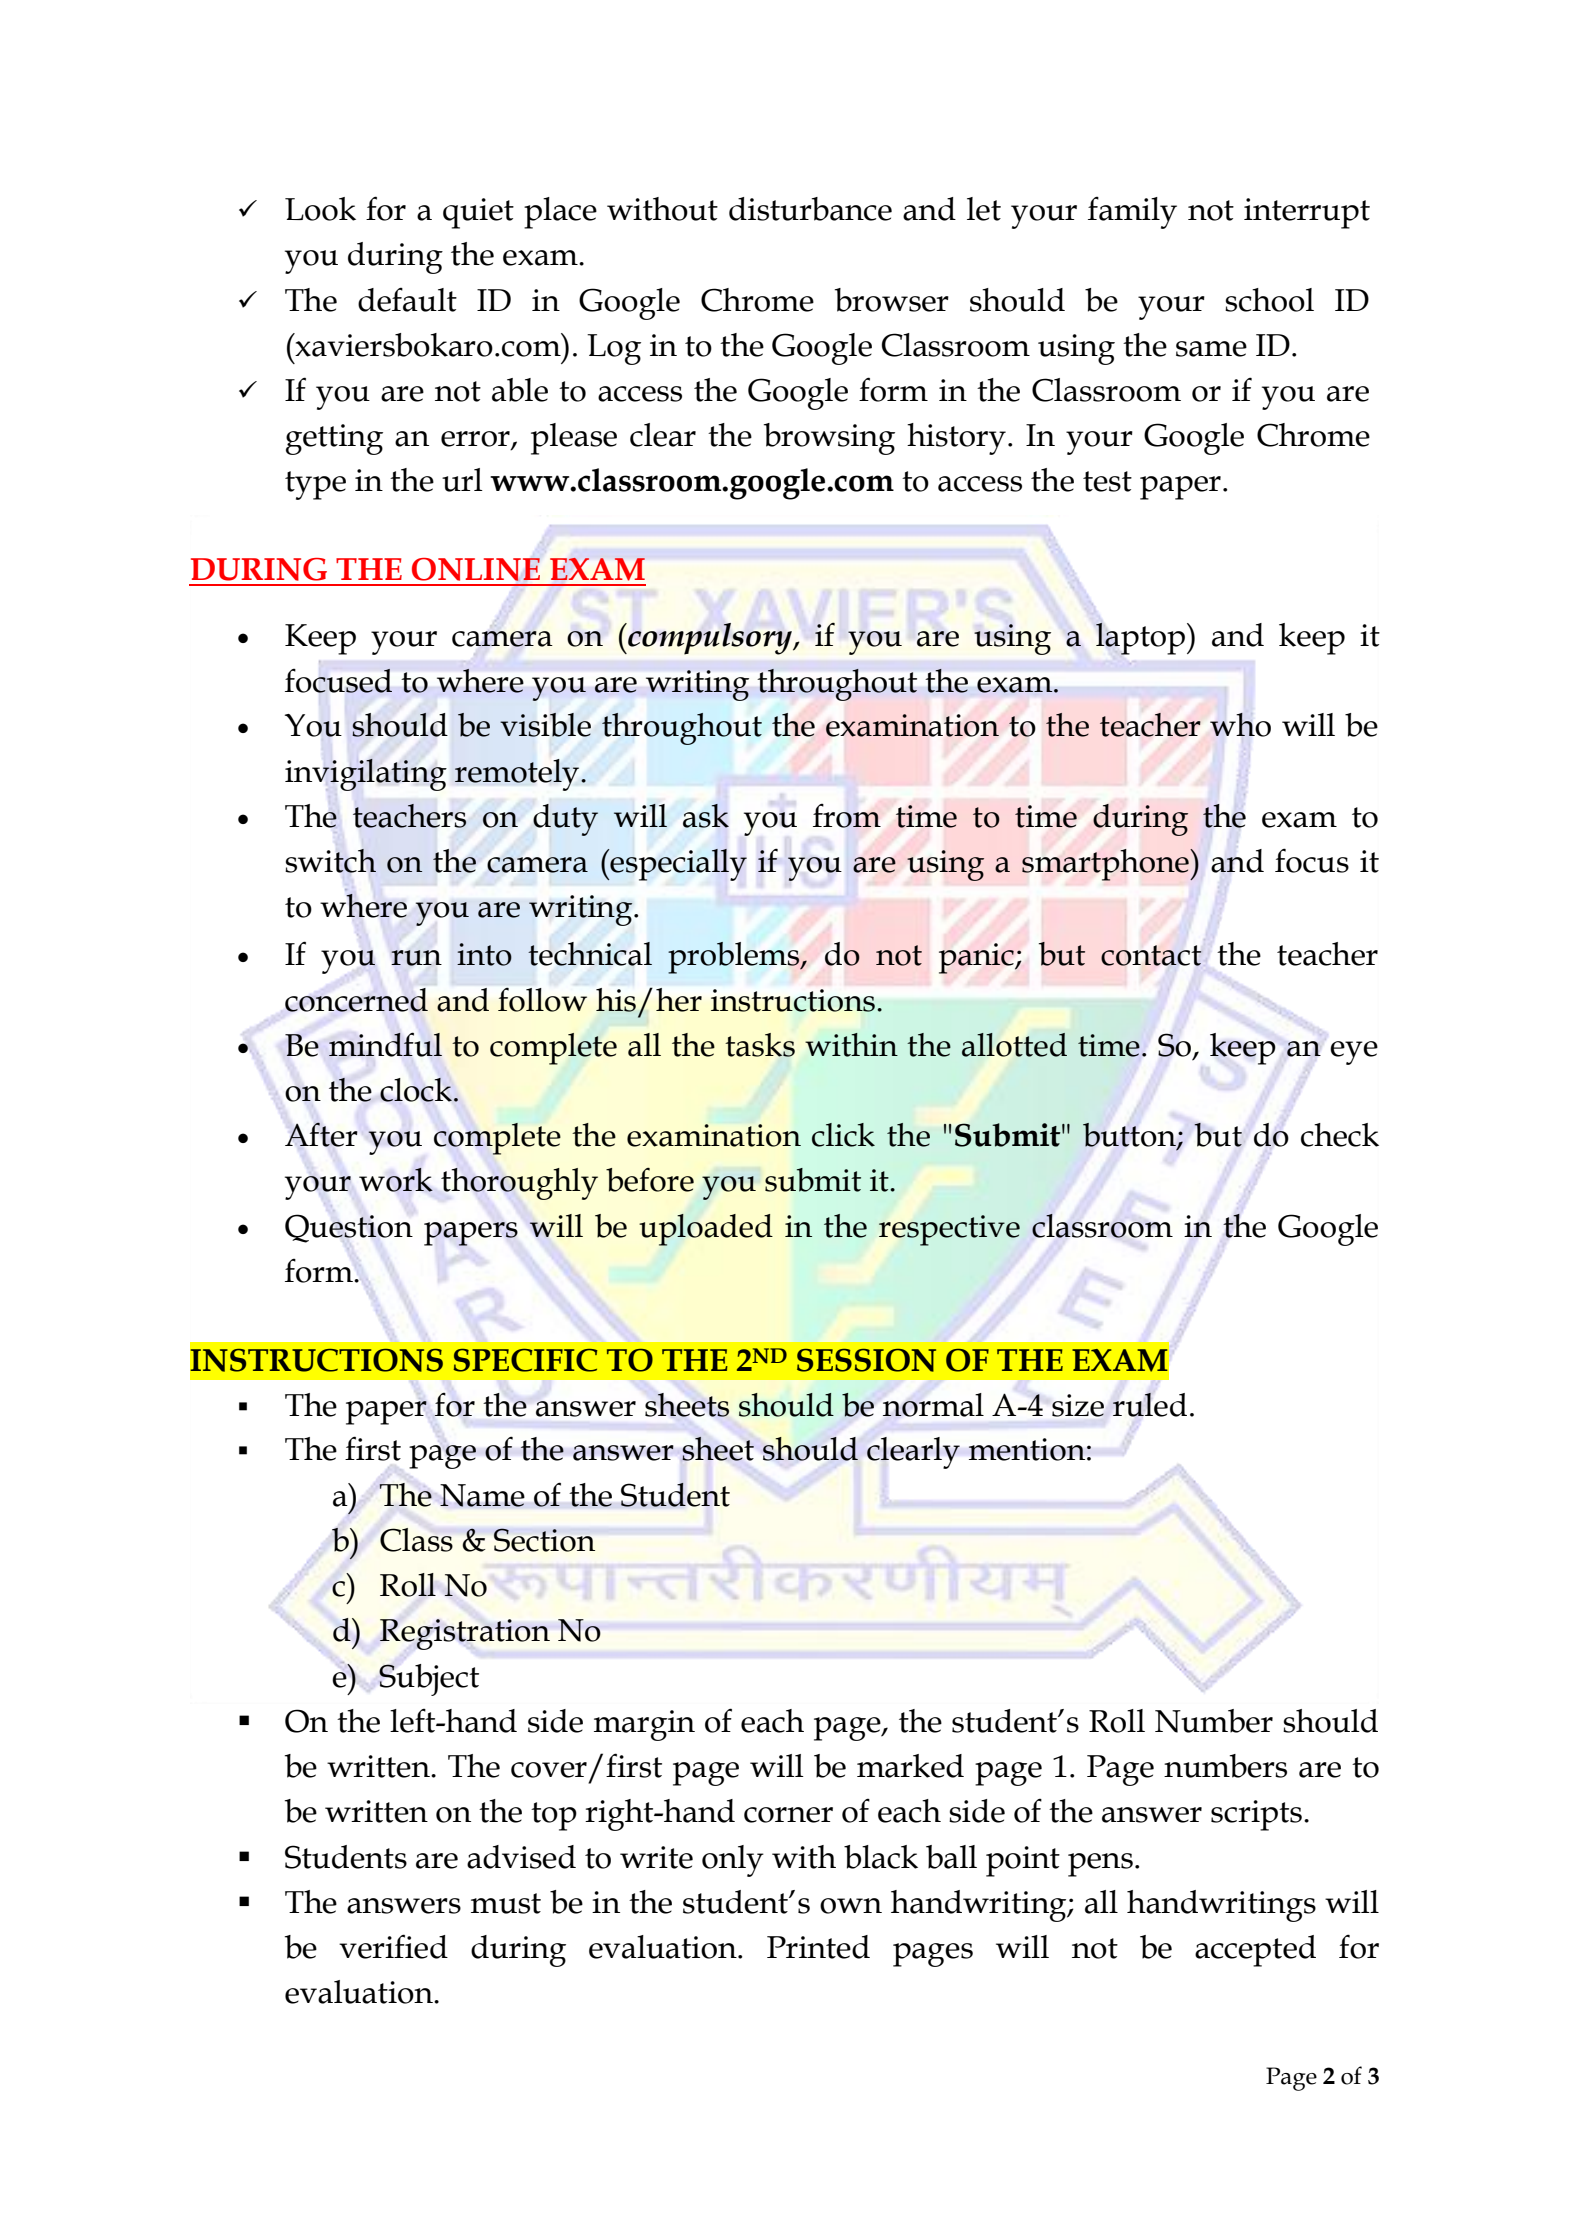 The image size is (1569, 2219). What do you see at coordinates (1340, 1135) in the screenshot?
I see `check` at bounding box center [1340, 1135].
